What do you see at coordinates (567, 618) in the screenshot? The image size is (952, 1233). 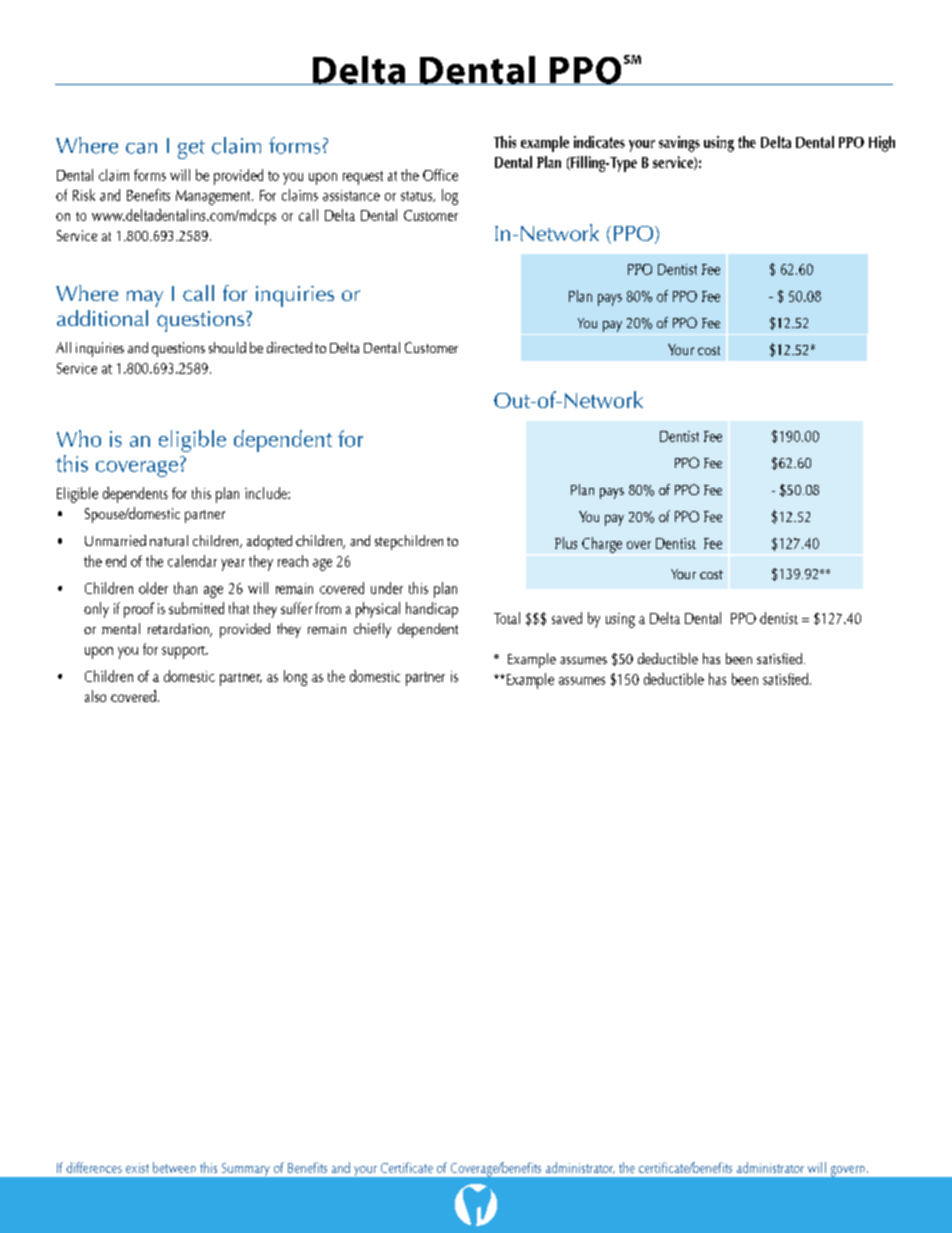 I see `saved` at bounding box center [567, 618].
